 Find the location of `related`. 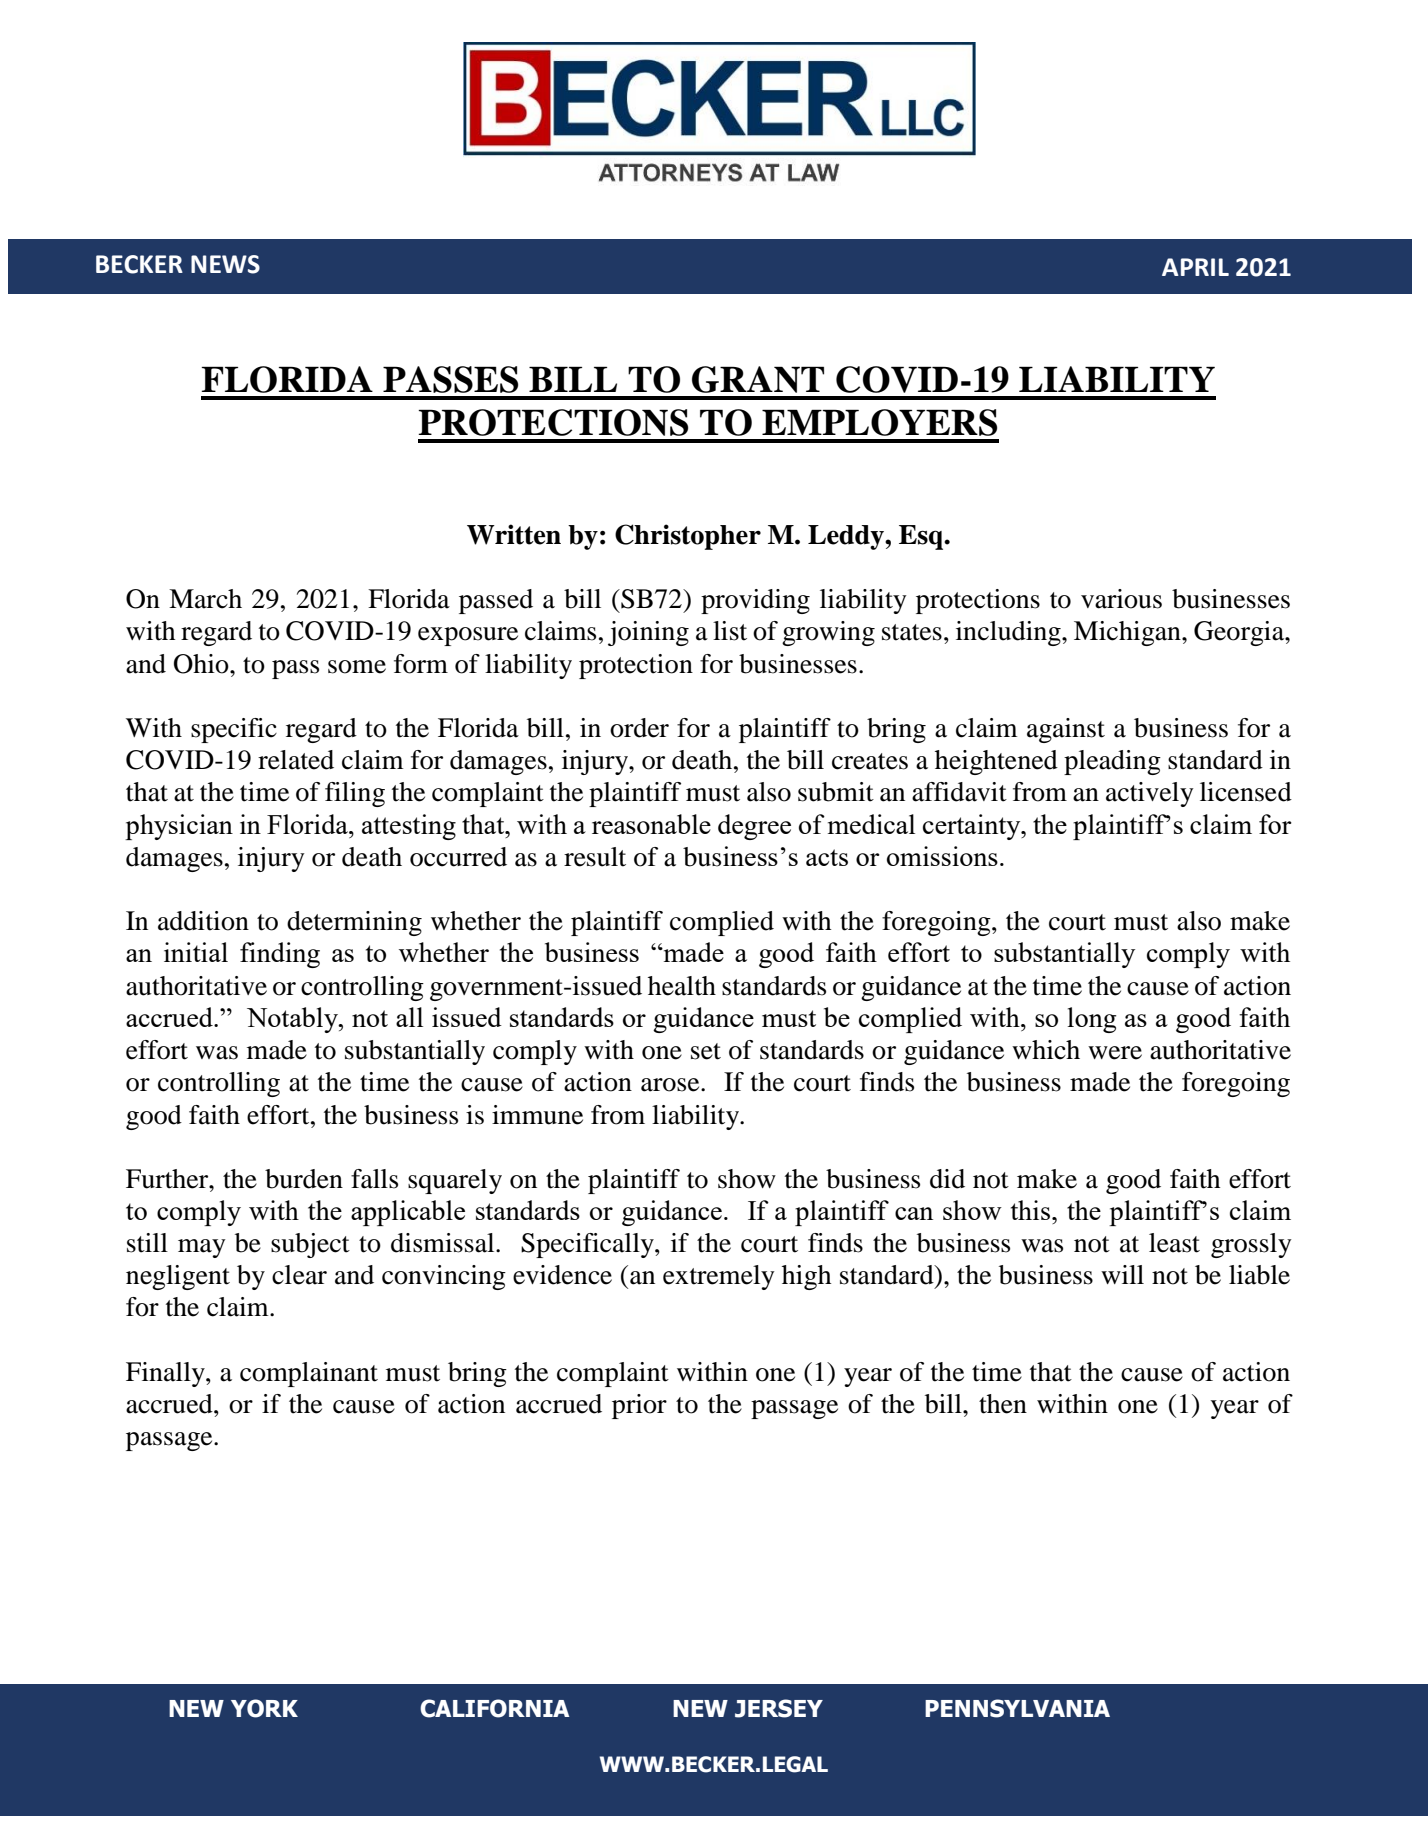

related is located at coordinates (296, 760).
